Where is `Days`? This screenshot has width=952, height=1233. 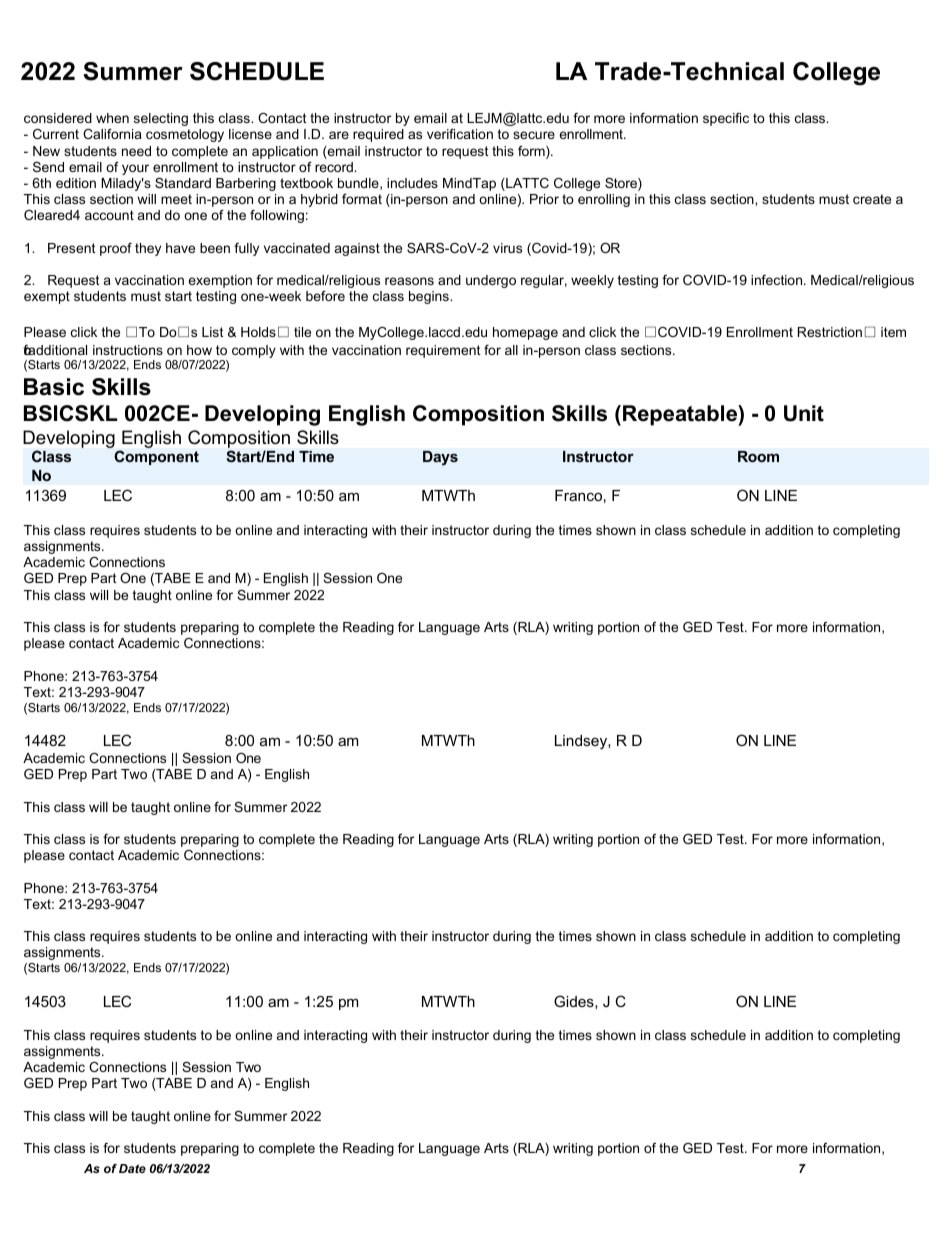
Days is located at coordinates (440, 458).
